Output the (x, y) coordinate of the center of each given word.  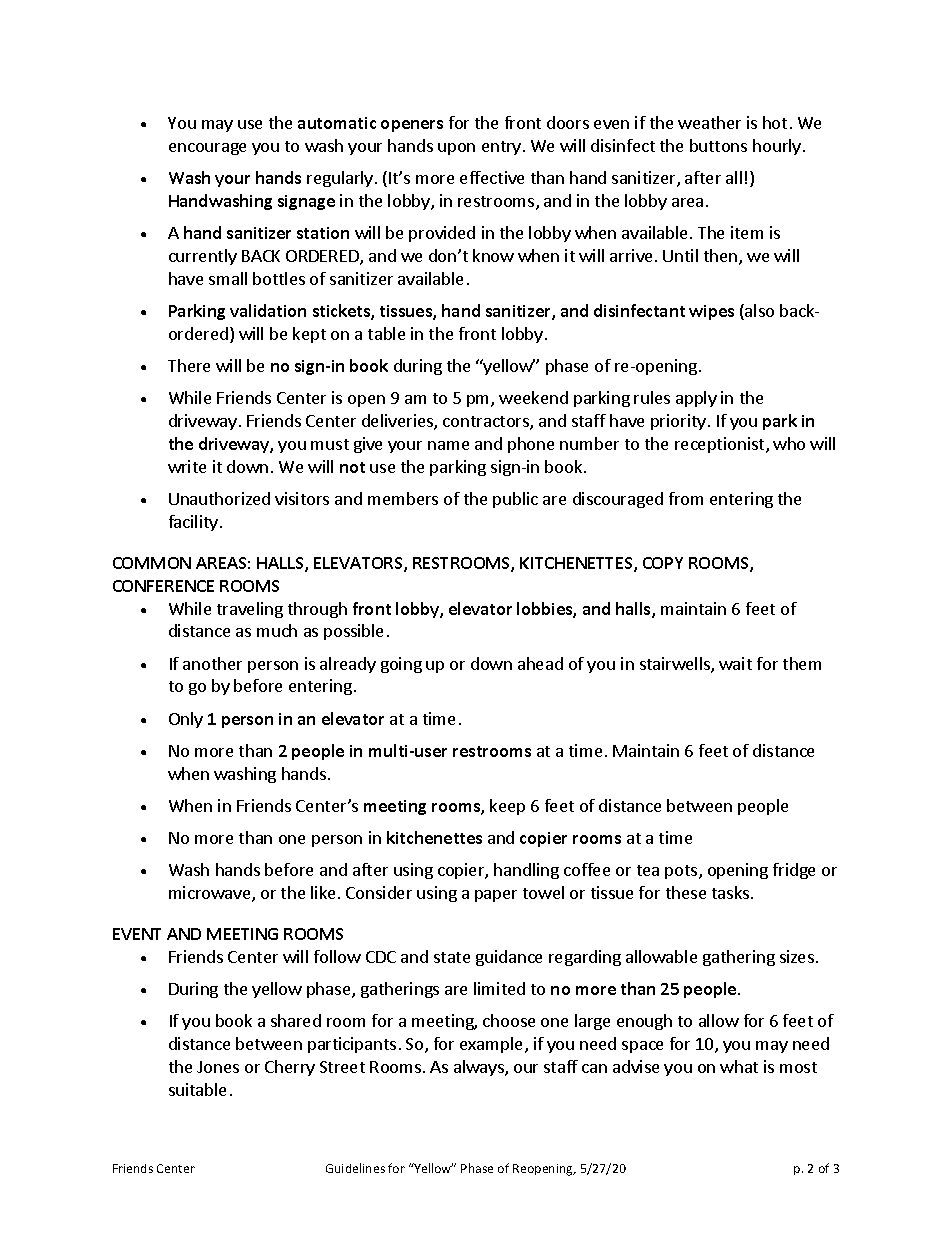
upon (456, 149)
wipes (711, 312)
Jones (218, 1067)
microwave (211, 894)
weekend (533, 397)
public (515, 500)
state (452, 957)
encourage (207, 149)
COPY (663, 563)
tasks (730, 892)
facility (193, 523)
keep (507, 807)
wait (735, 663)
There (189, 365)
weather (709, 122)
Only (186, 720)
